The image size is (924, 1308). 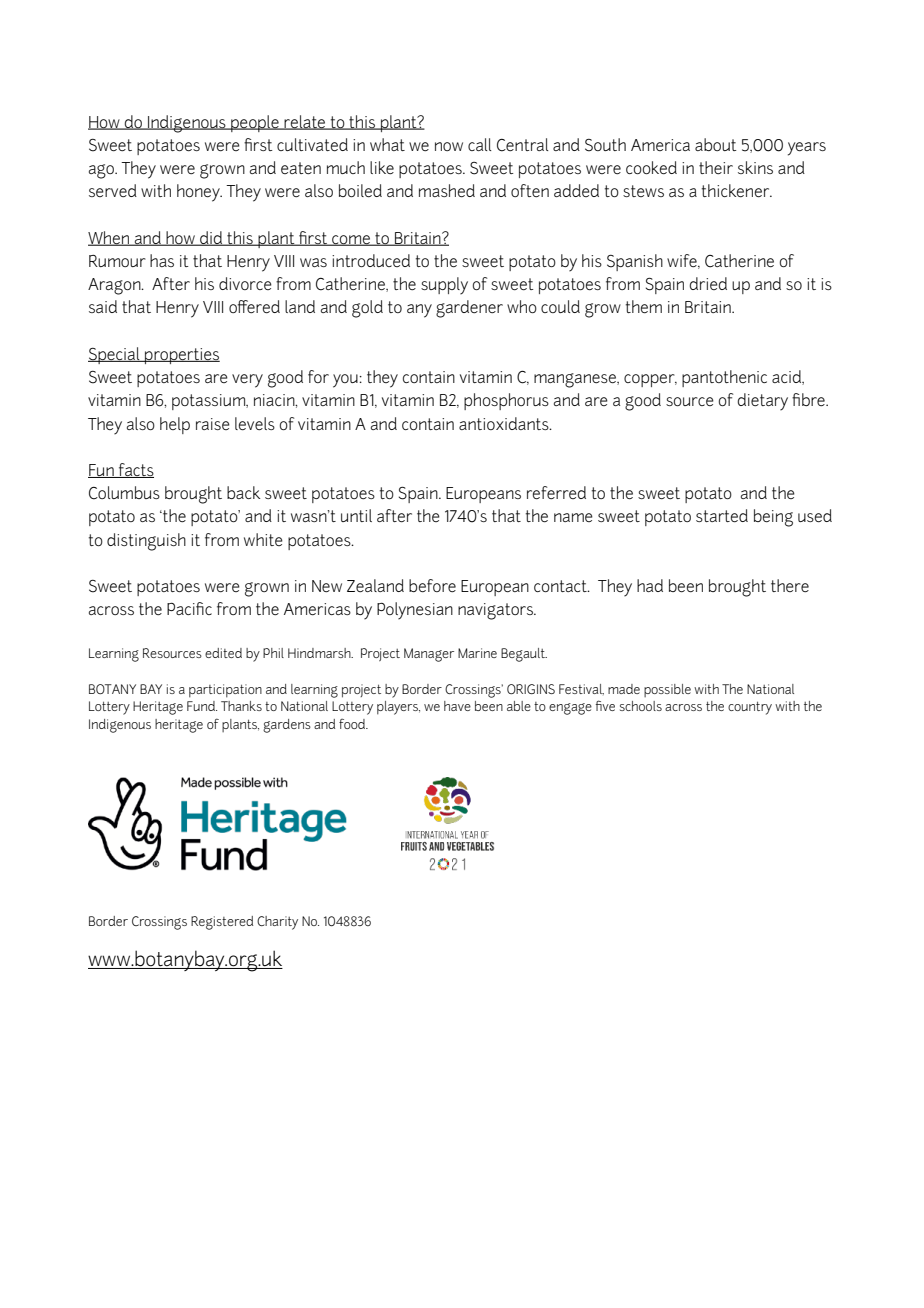 I want to click on until, so click(x=356, y=515).
